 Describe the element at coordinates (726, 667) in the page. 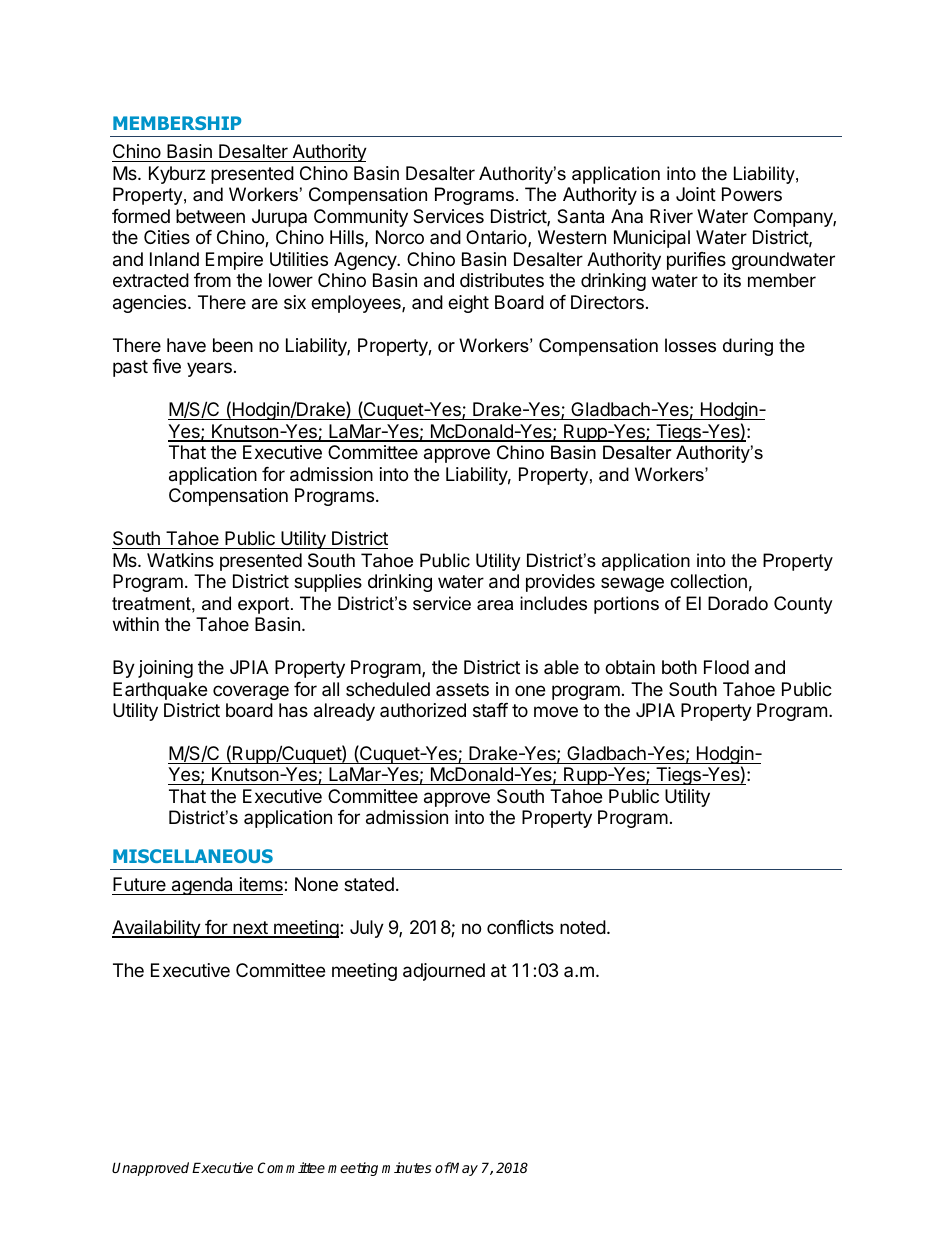

I see `Flood` at that location.
